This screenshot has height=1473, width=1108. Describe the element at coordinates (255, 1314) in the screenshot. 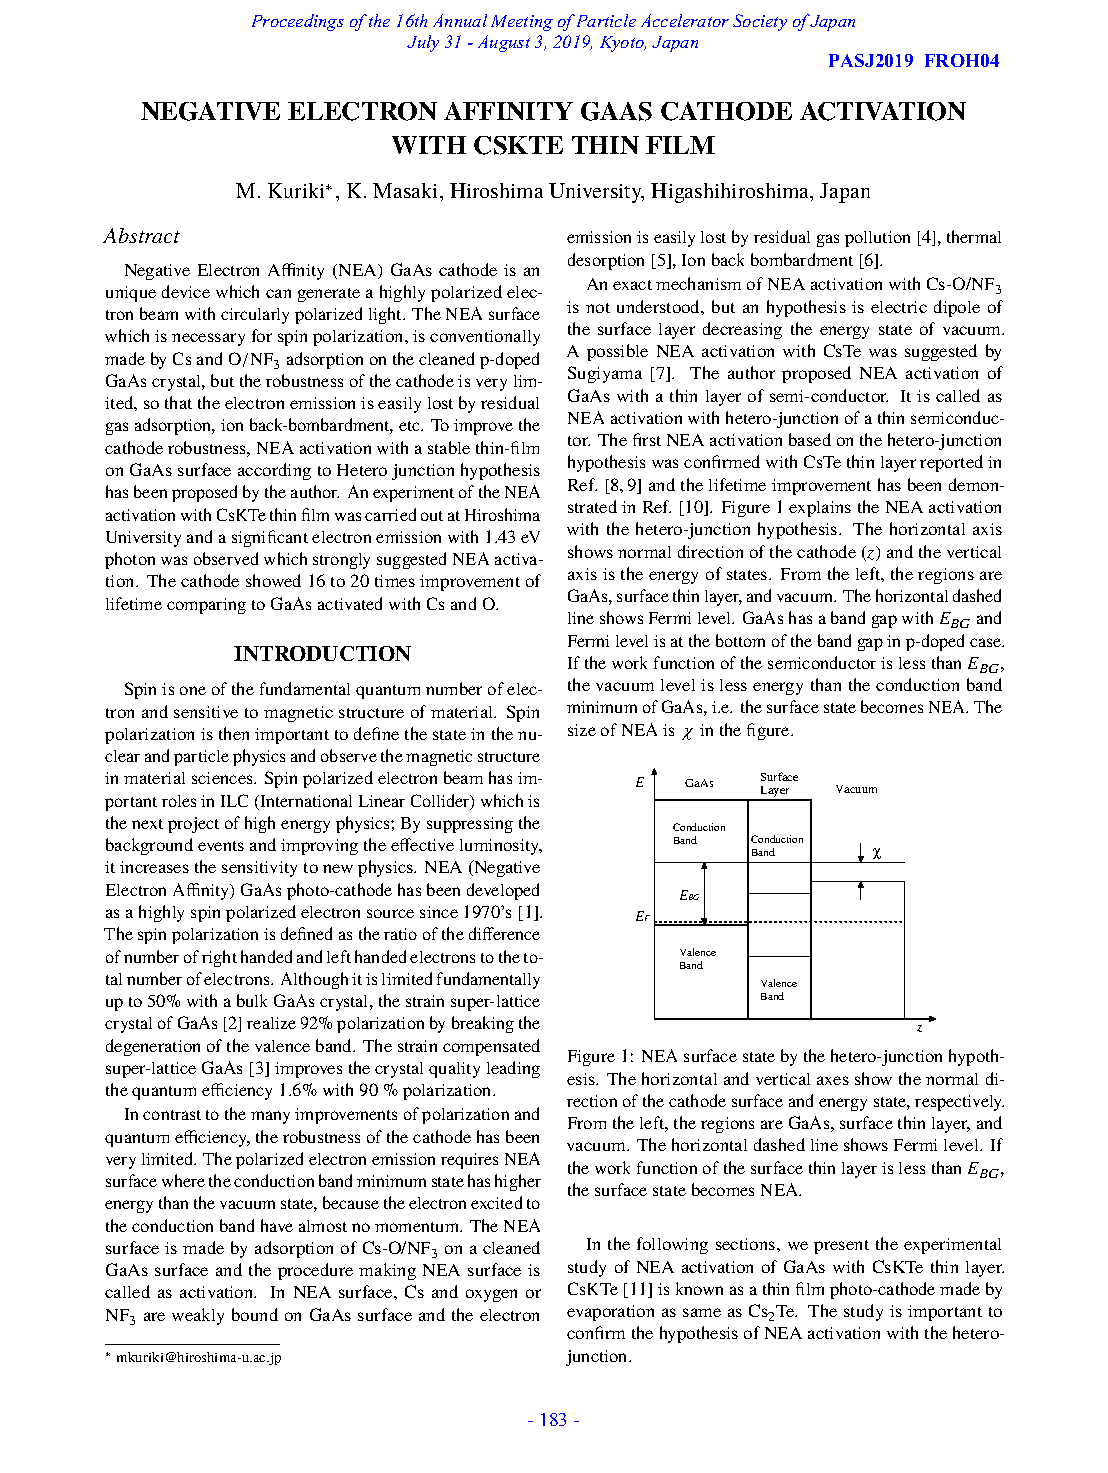

I see `bound` at that location.
